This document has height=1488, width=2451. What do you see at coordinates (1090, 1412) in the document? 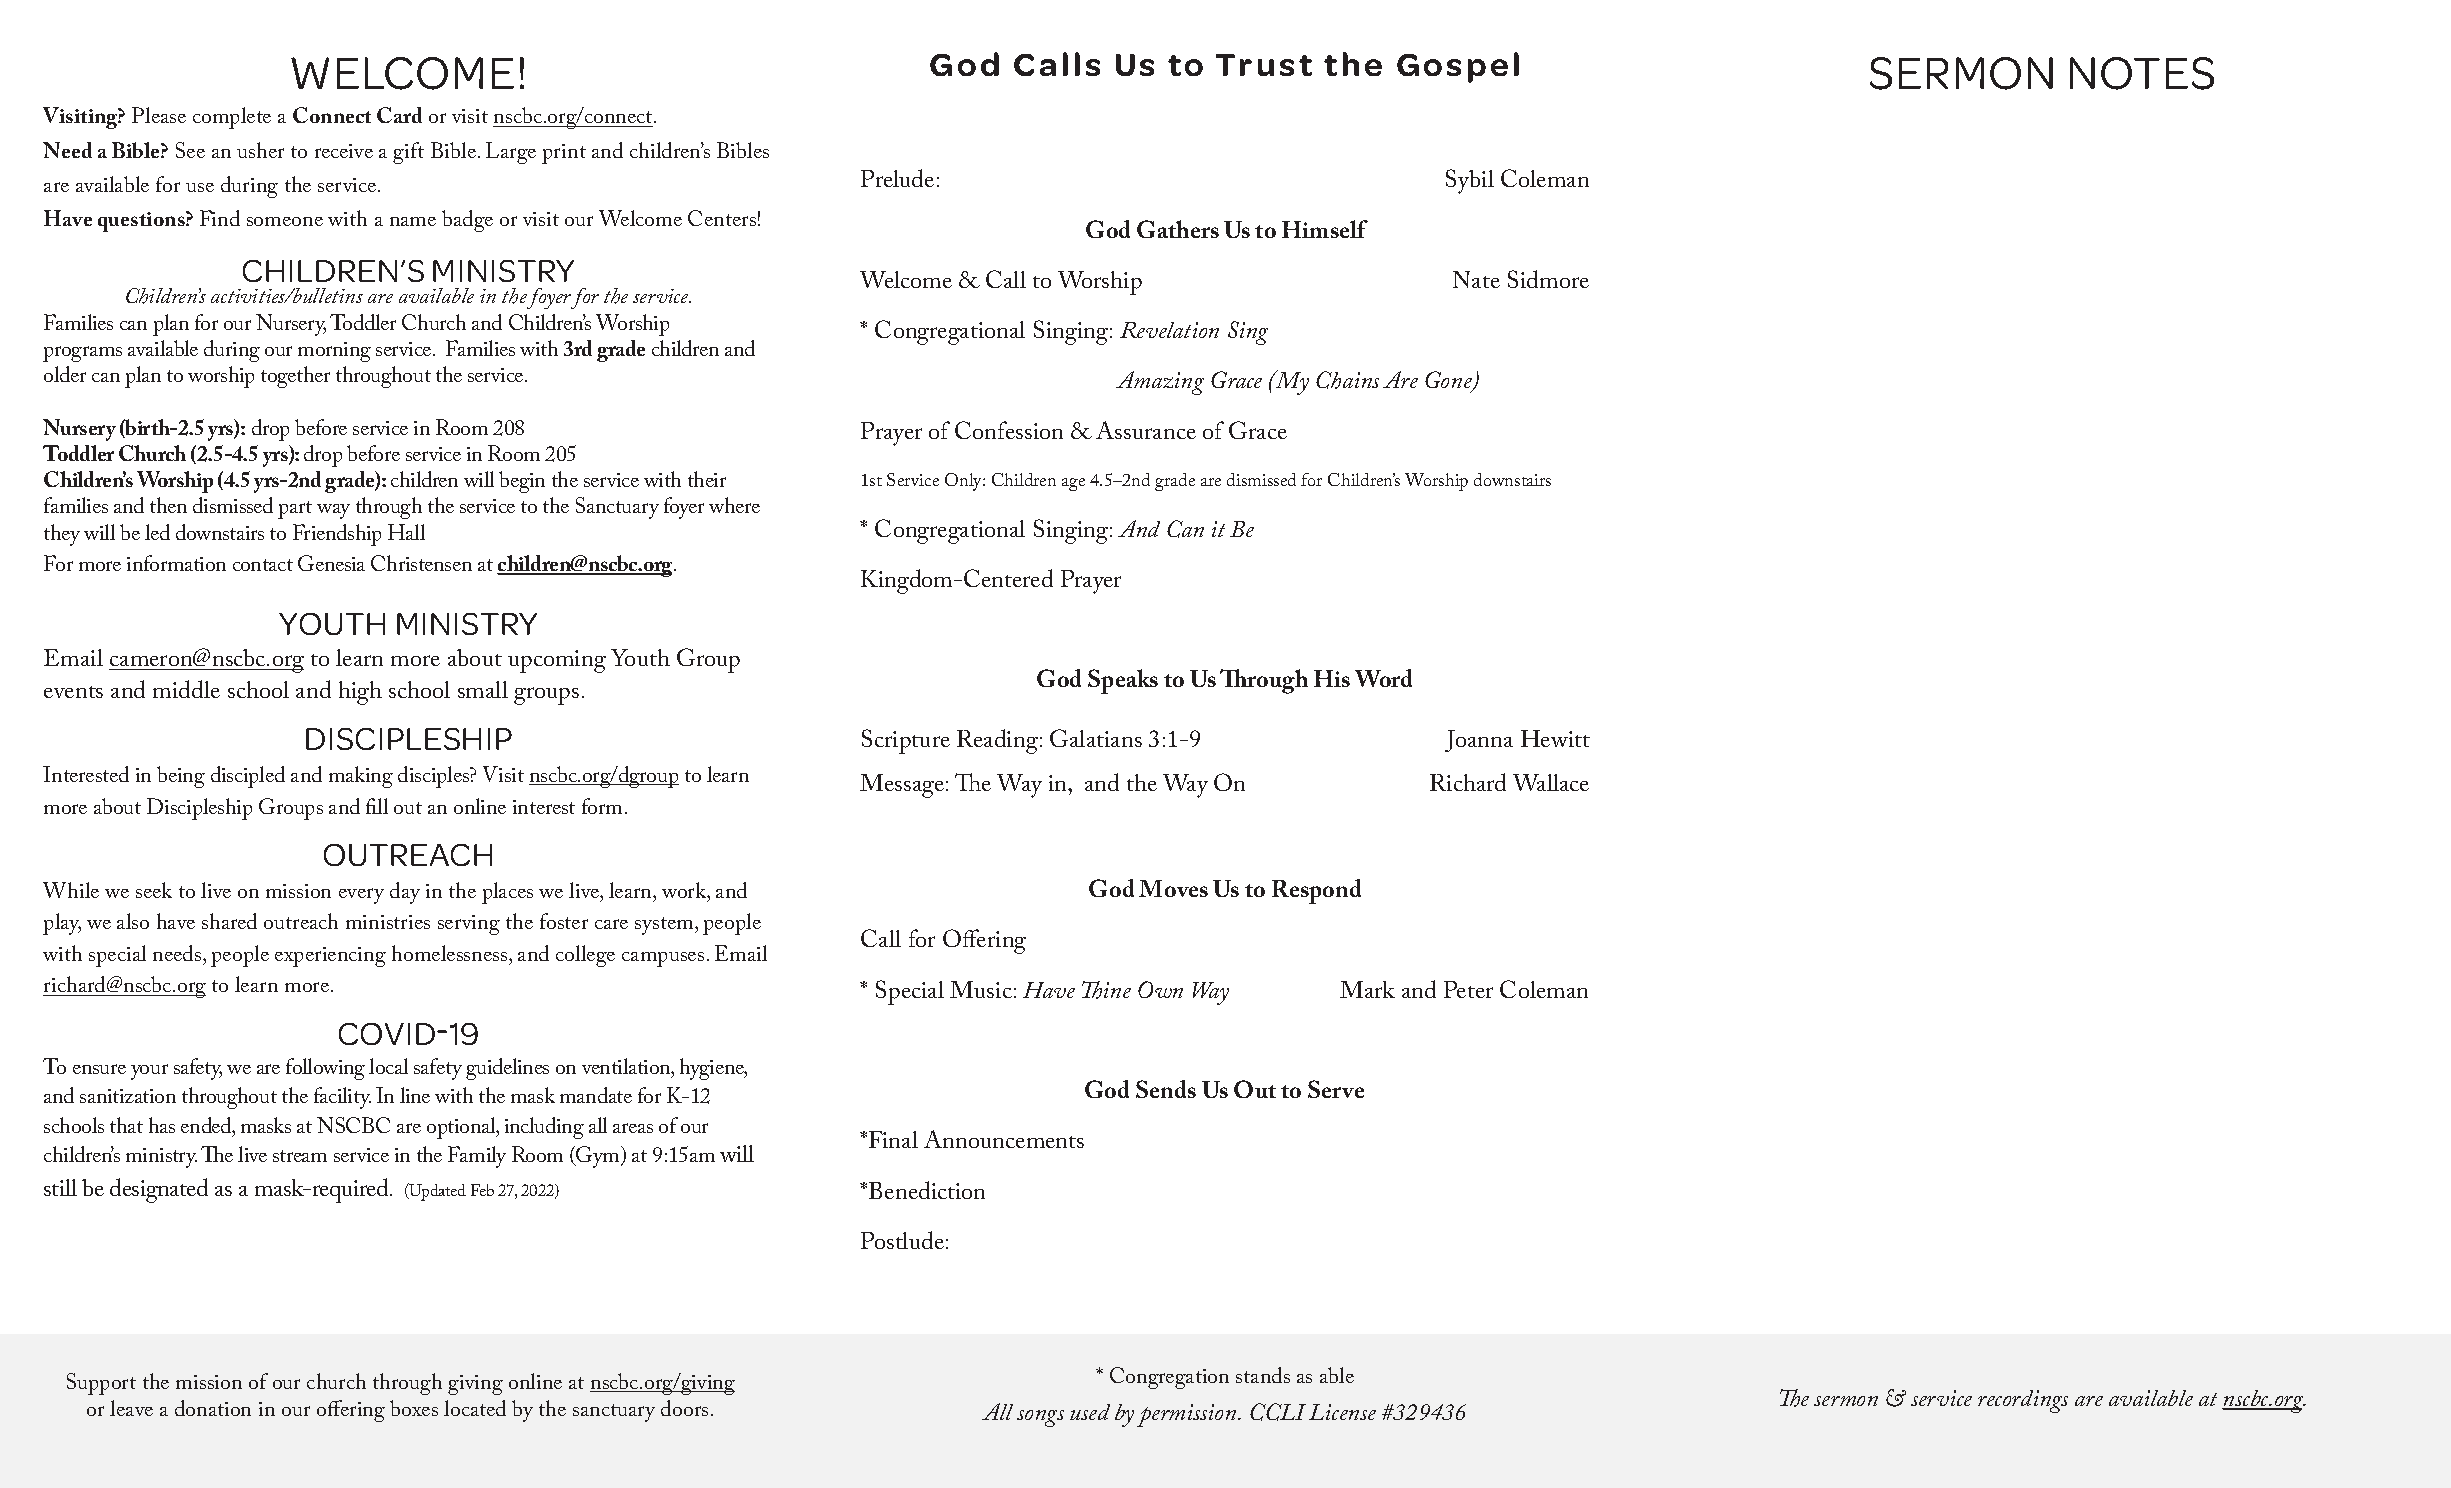
I see `used` at bounding box center [1090, 1412].
